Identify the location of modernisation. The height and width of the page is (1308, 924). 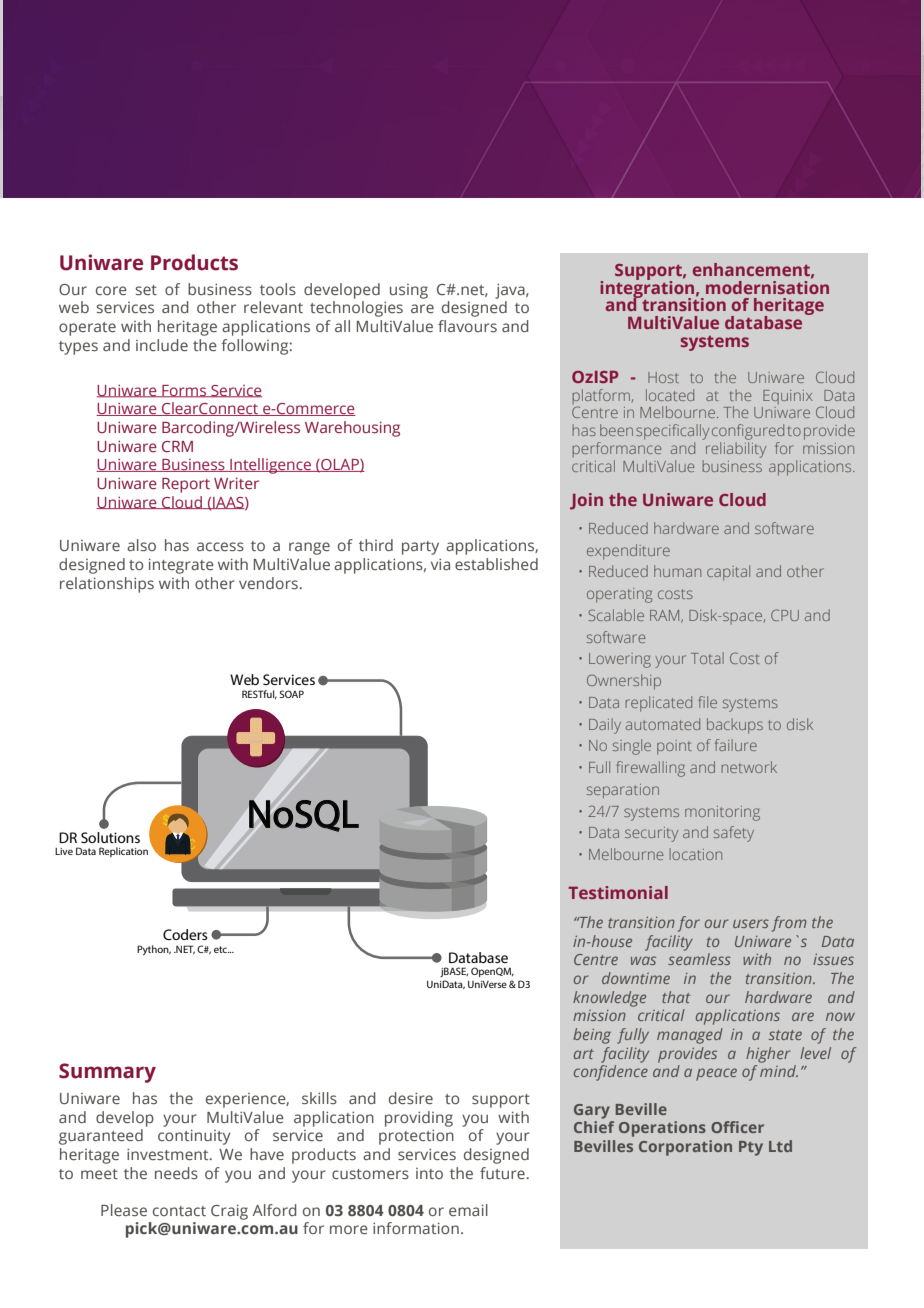
(767, 286).
